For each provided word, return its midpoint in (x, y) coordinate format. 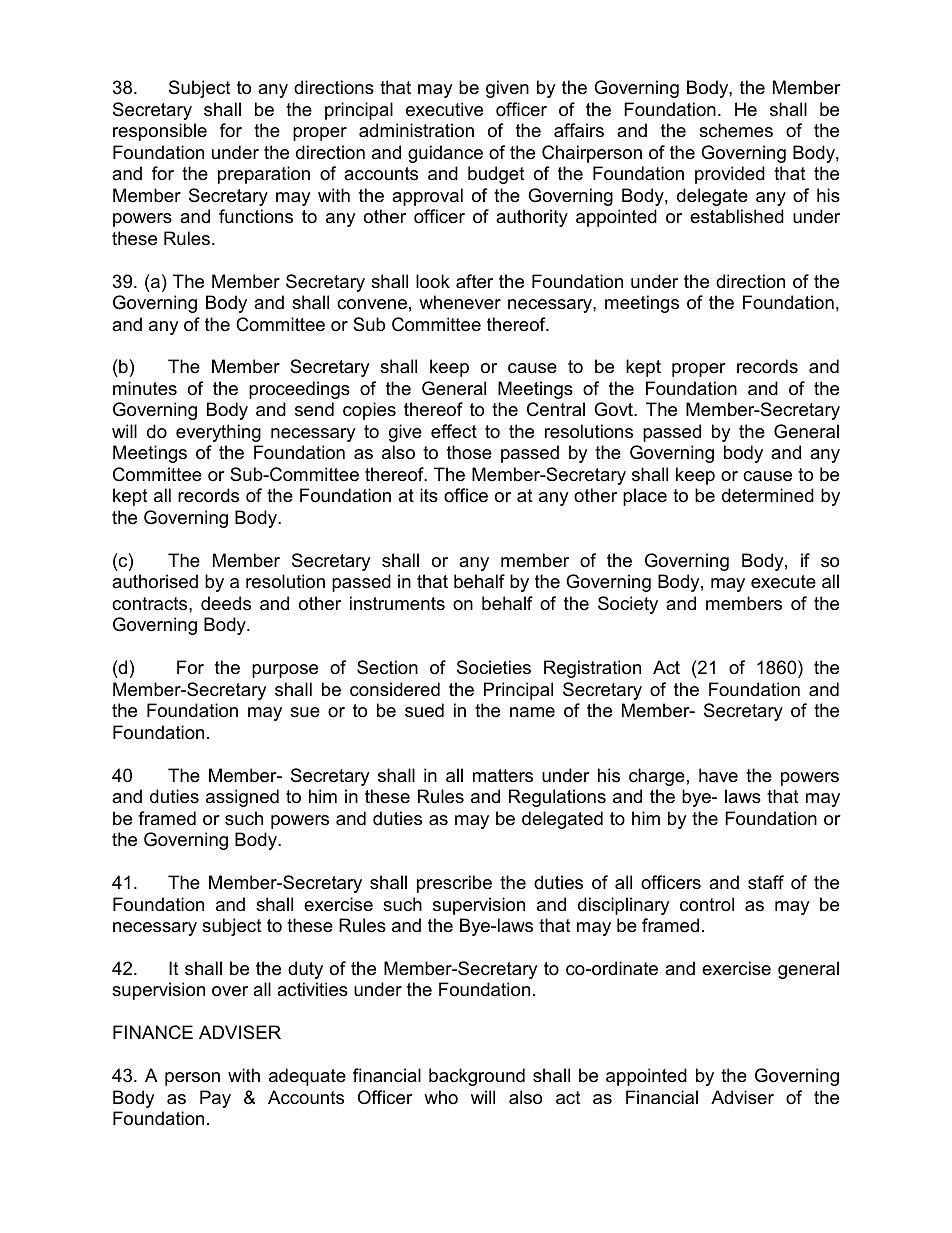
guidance (445, 154)
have (718, 775)
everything (218, 433)
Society (628, 605)
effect (454, 431)
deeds (226, 603)
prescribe (454, 884)
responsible (160, 132)
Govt (614, 409)
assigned (242, 798)
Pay (215, 1099)
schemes (736, 130)
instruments (397, 603)
